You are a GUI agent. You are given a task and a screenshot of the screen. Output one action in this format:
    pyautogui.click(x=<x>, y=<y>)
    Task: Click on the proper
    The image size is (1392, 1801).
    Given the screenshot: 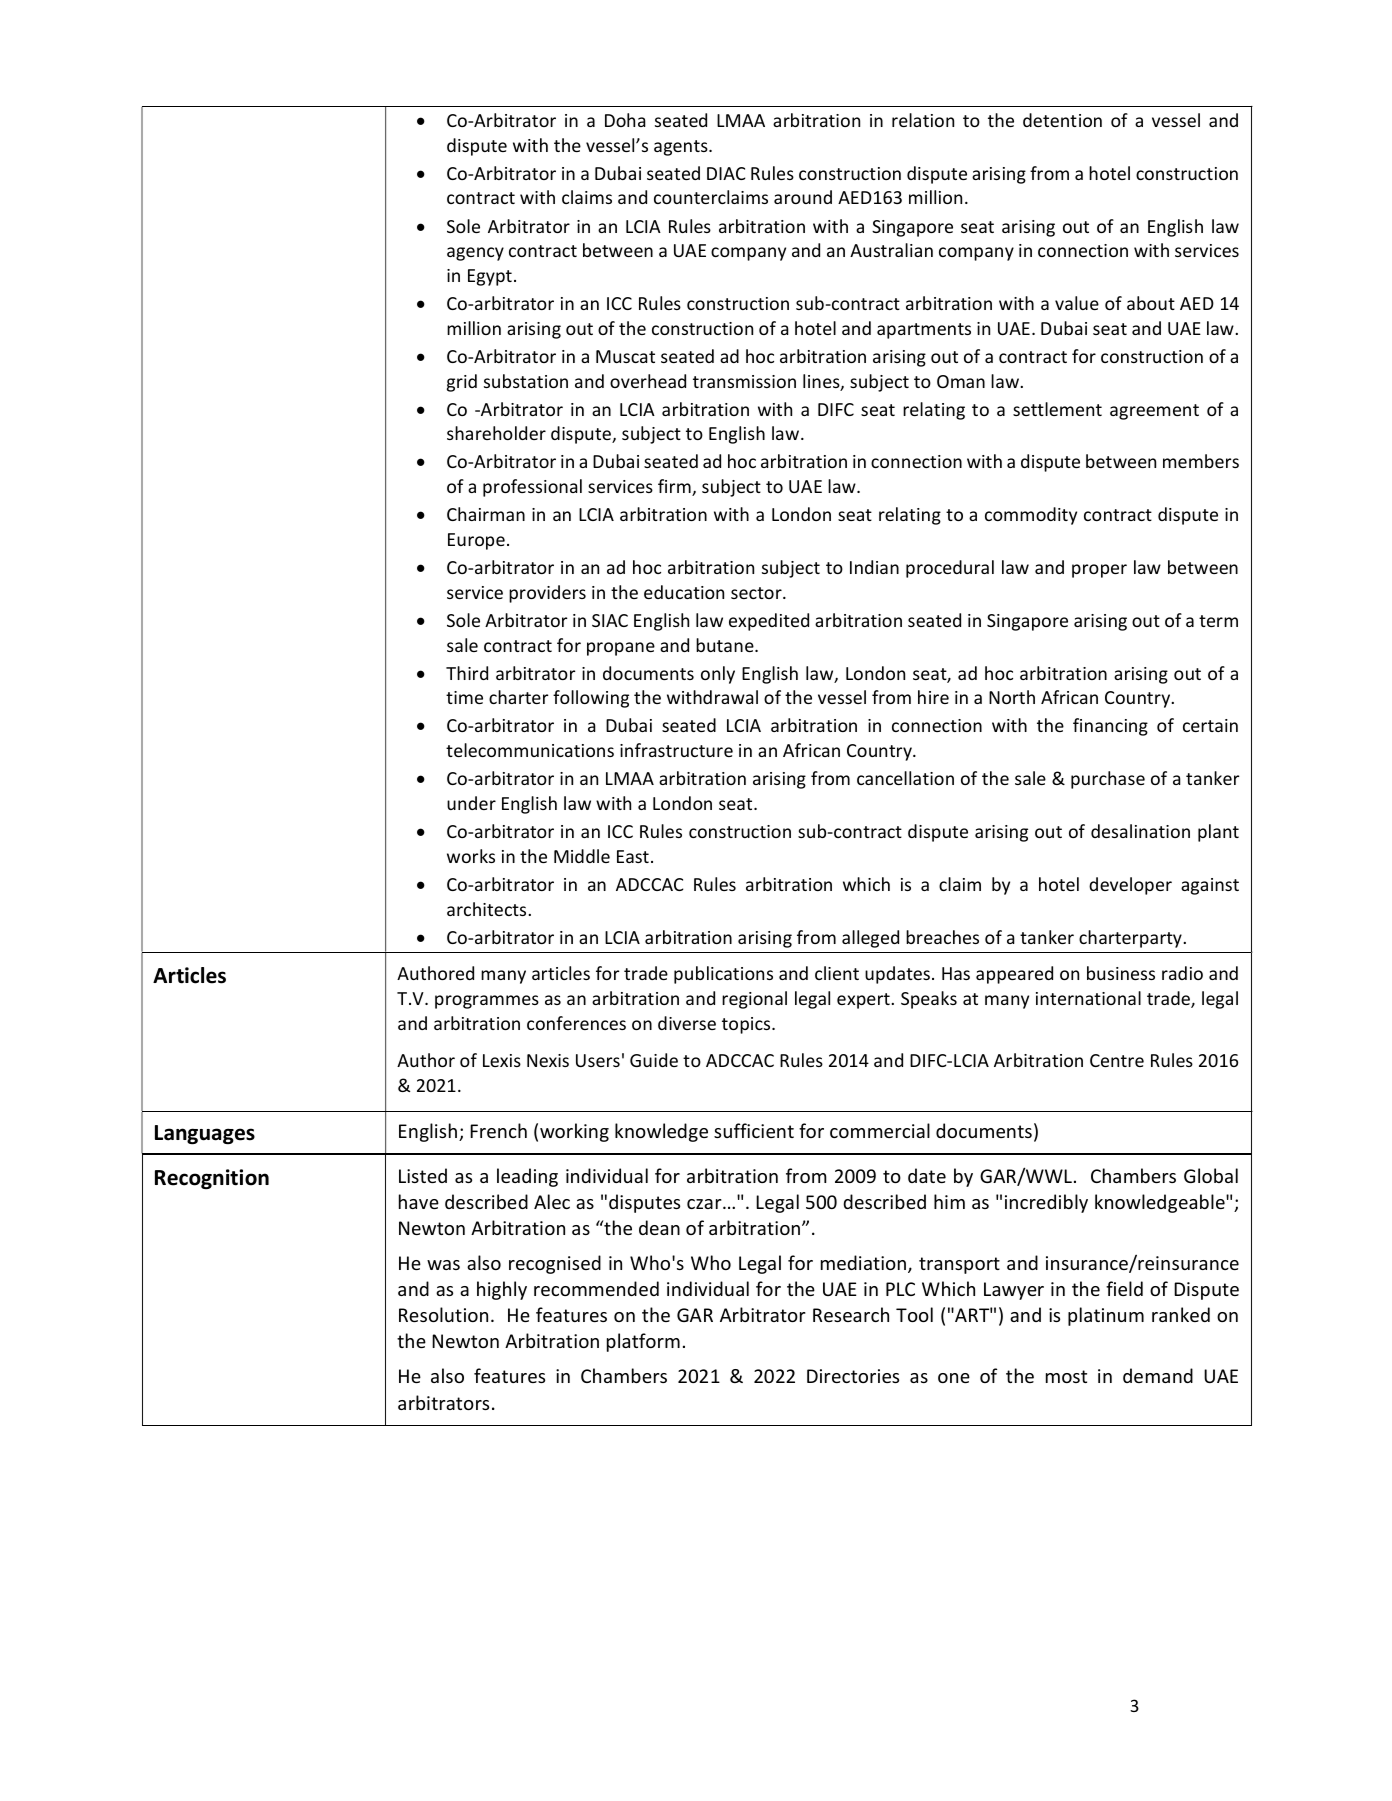 What is the action you would take?
    pyautogui.click(x=1099, y=571)
